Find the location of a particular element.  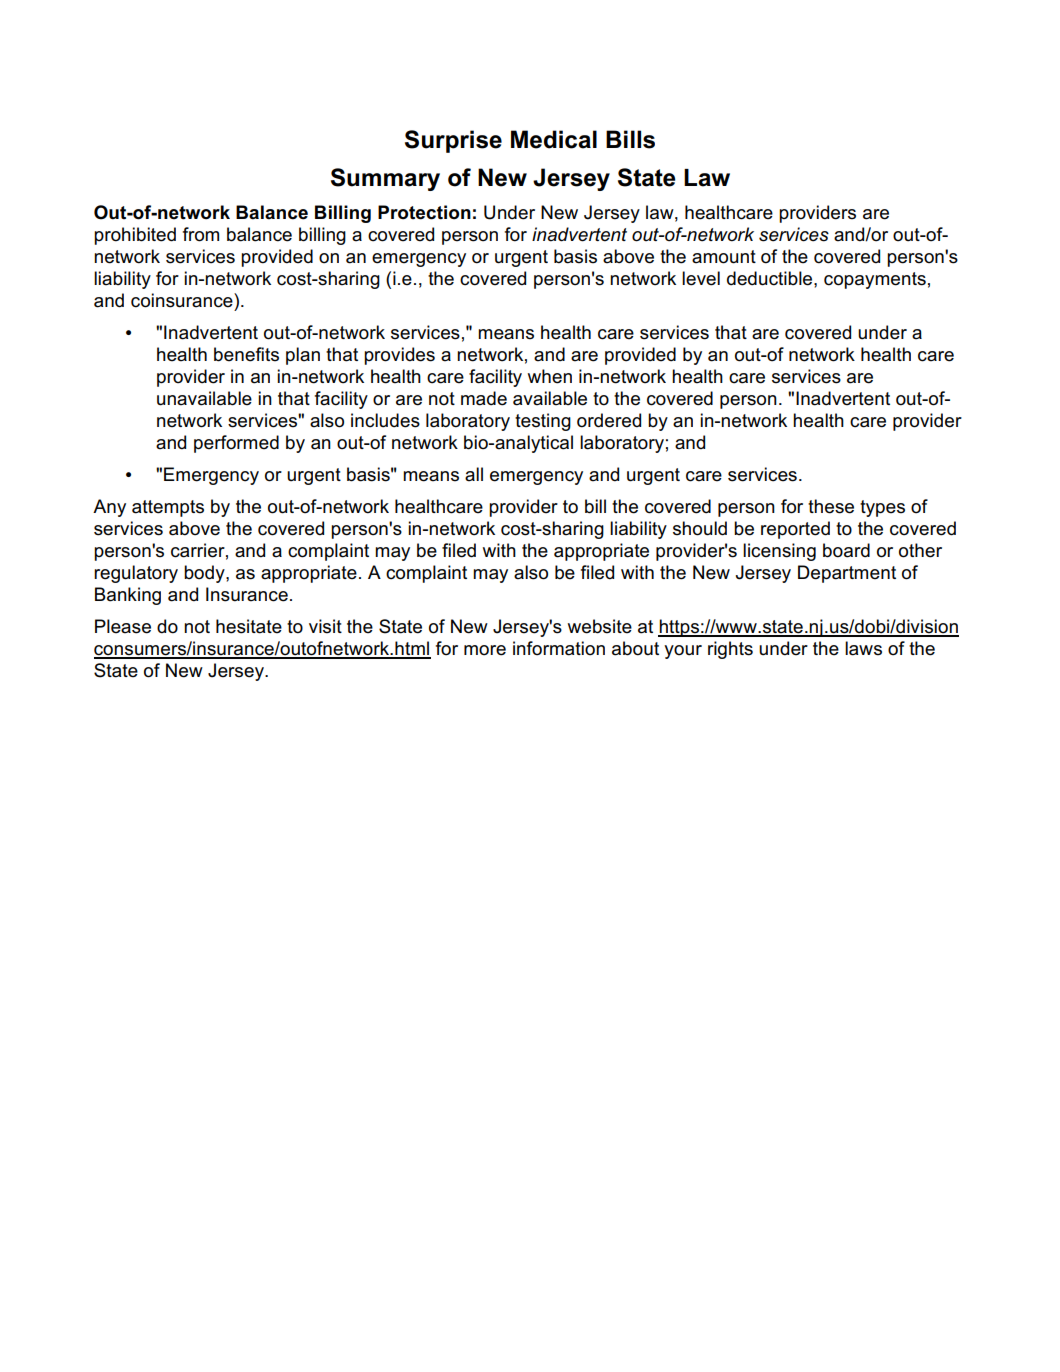

more is located at coordinates (485, 650).
